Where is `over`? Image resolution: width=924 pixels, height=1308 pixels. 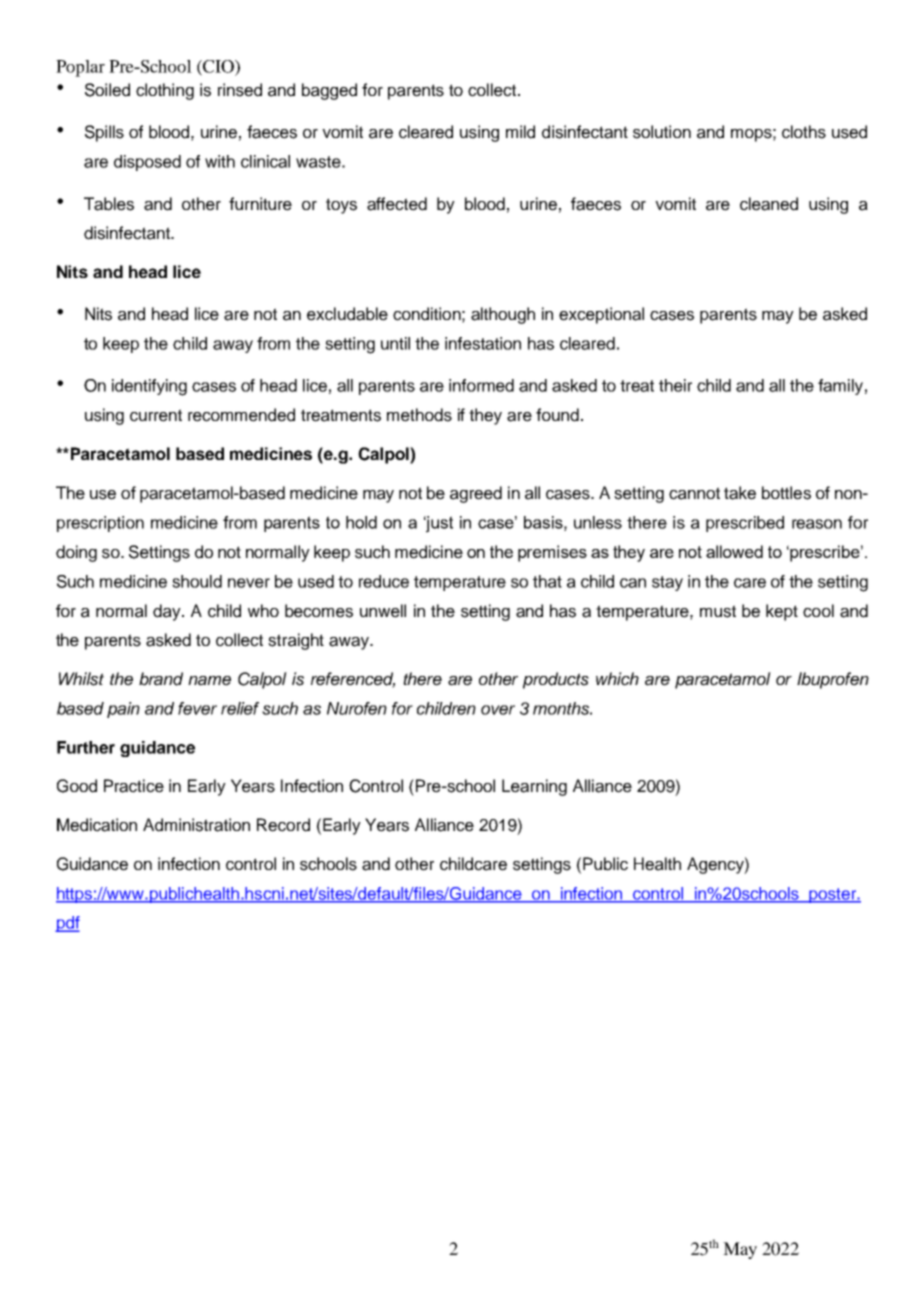 over is located at coordinates (498, 710).
